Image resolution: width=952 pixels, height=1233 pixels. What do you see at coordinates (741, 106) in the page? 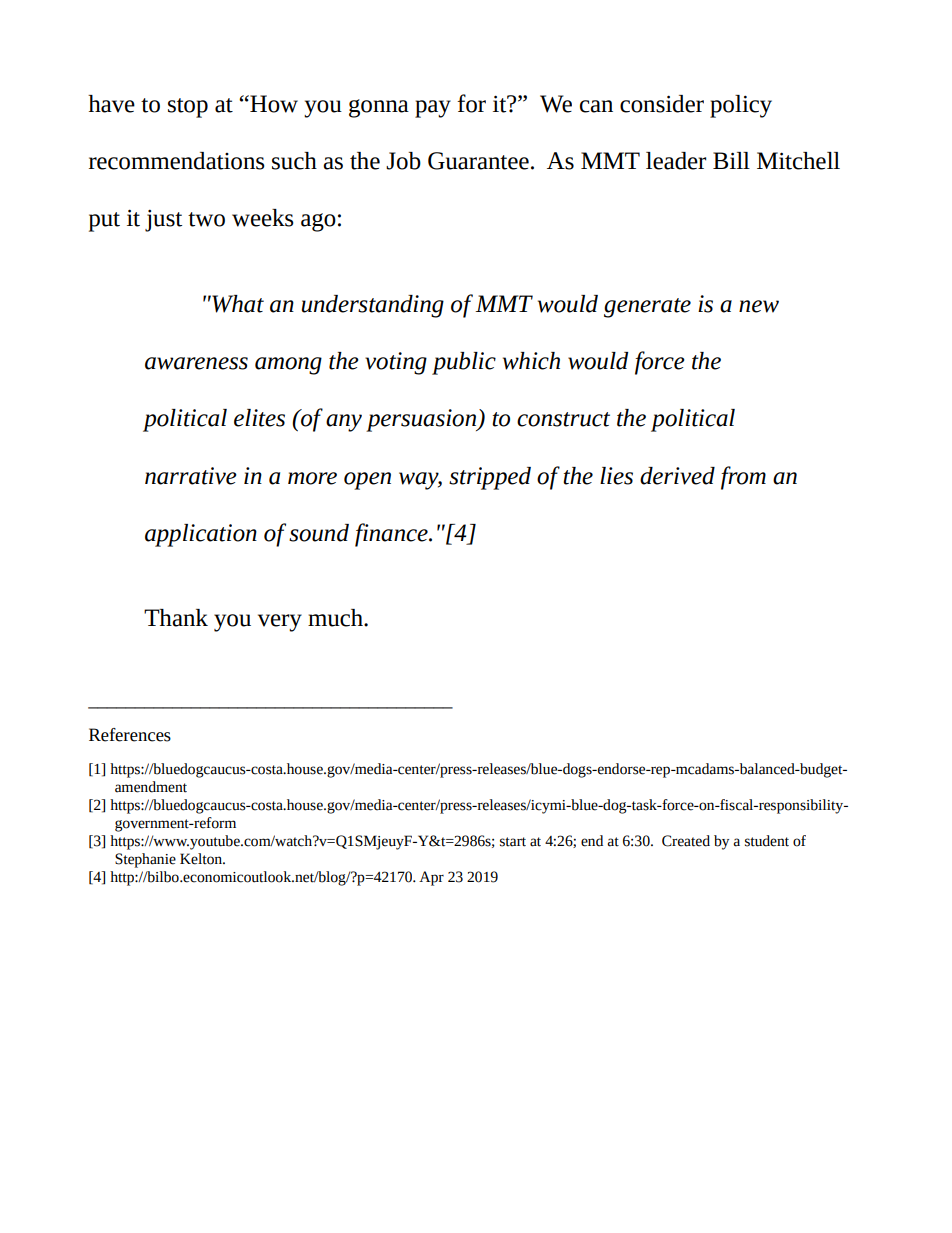
I see `policy` at bounding box center [741, 106].
